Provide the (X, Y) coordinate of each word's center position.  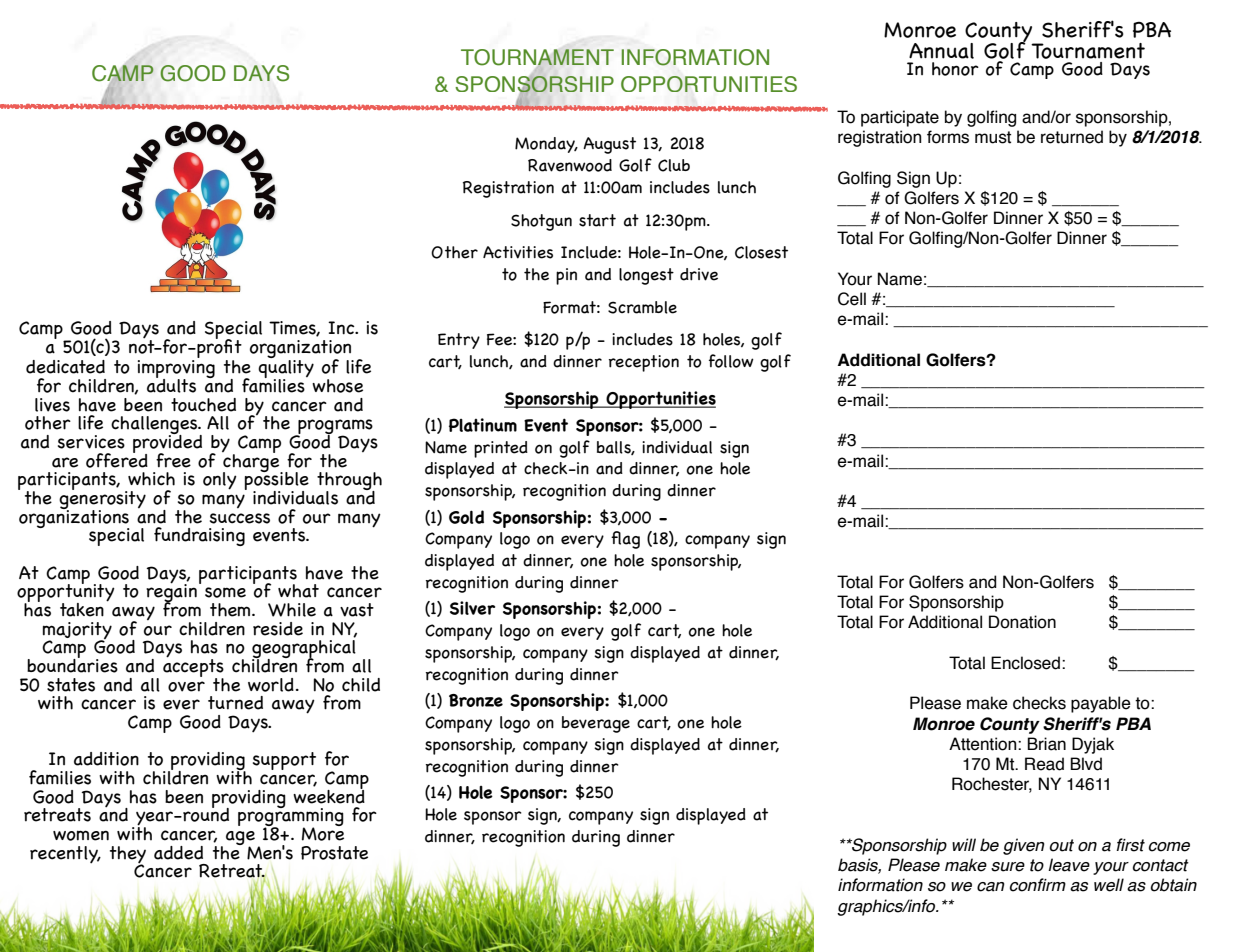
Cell (852, 299)
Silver (472, 608)
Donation (1022, 622)
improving (176, 370)
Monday (546, 145)
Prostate (334, 853)
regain (171, 593)
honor (955, 69)
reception (644, 363)
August (609, 145)
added (178, 853)
